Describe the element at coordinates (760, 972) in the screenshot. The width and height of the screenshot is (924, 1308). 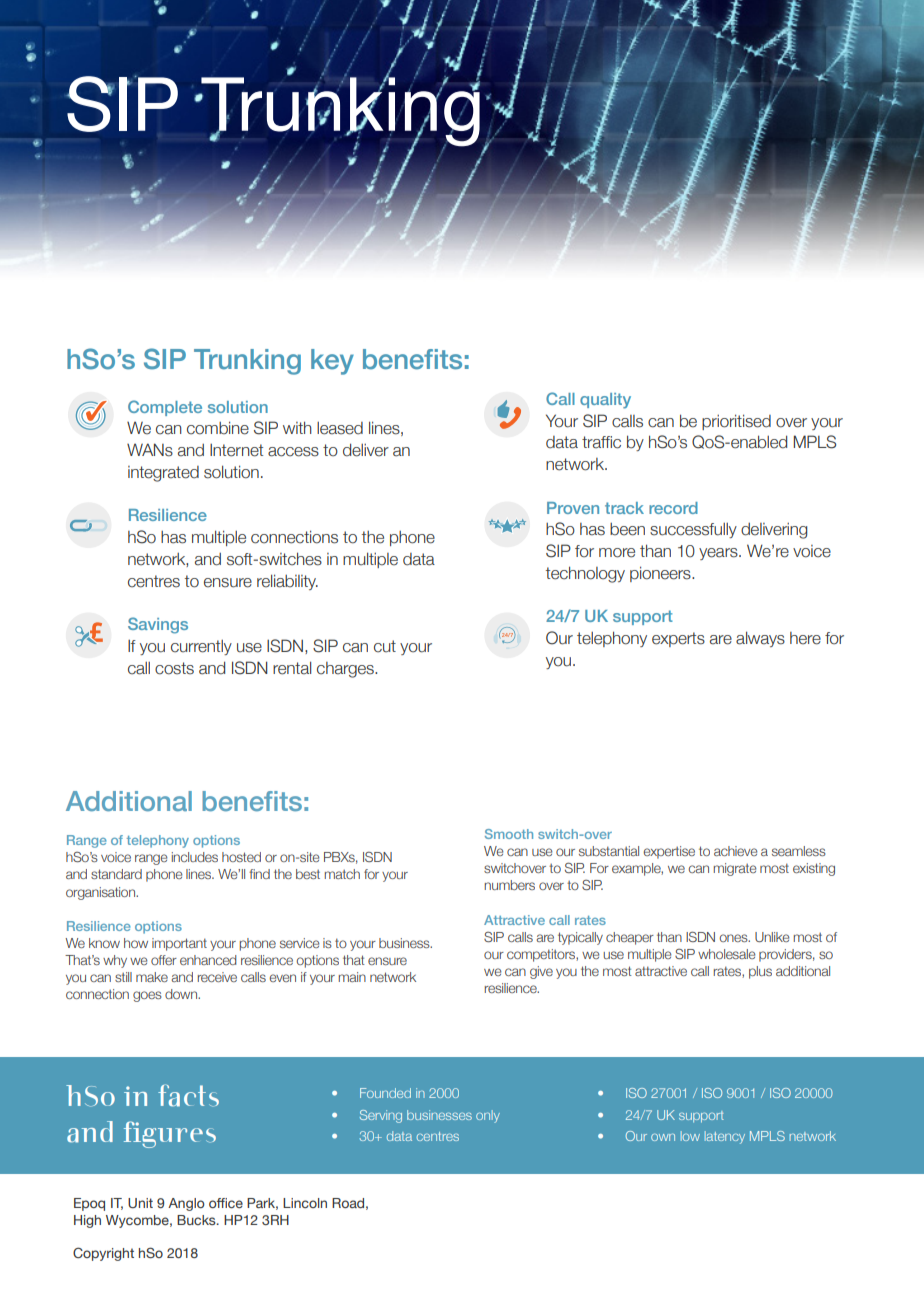
I see `plus` at that location.
